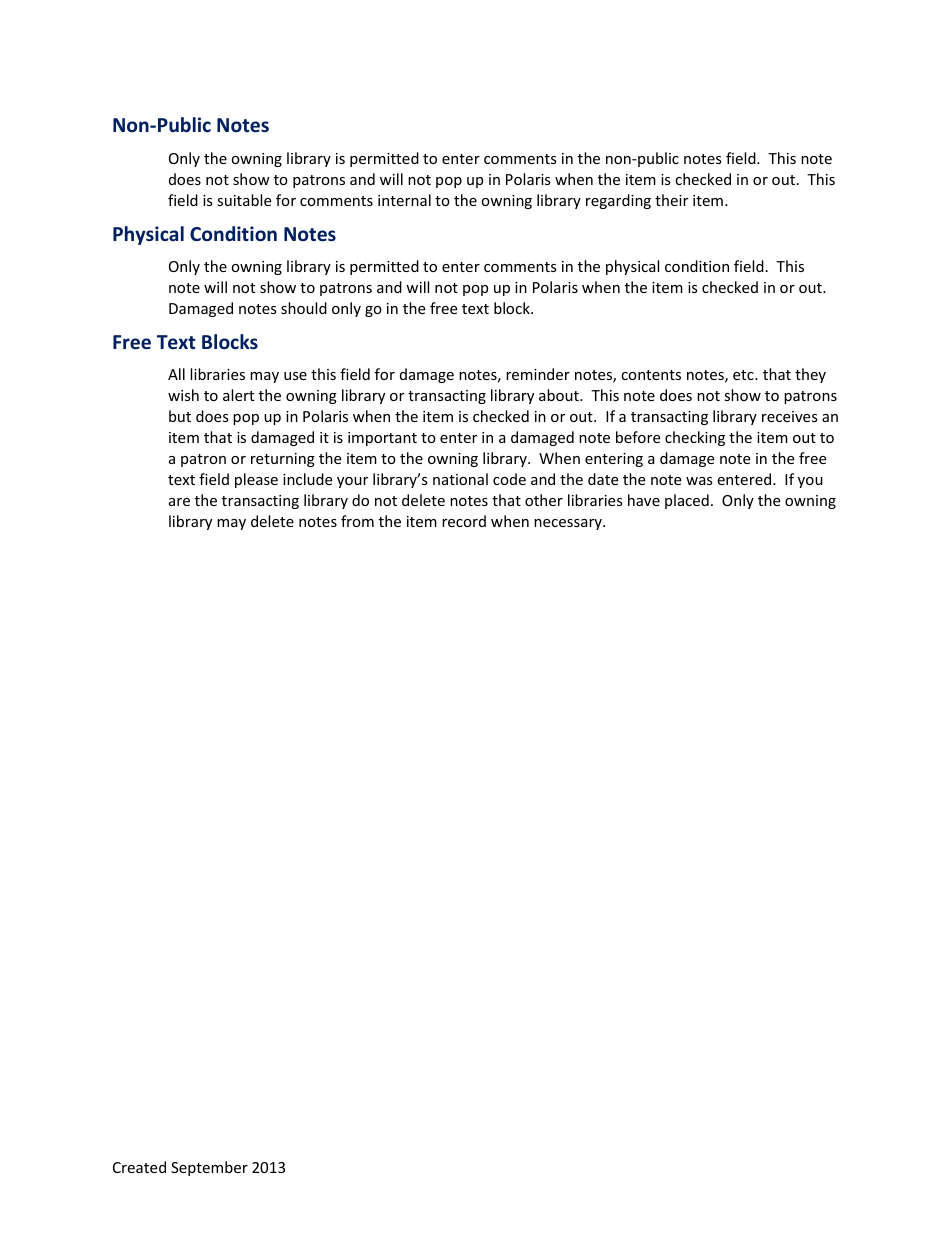 Image resolution: width=952 pixels, height=1233 pixels. What do you see at coordinates (464, 521) in the image?
I see `record` at bounding box center [464, 521].
